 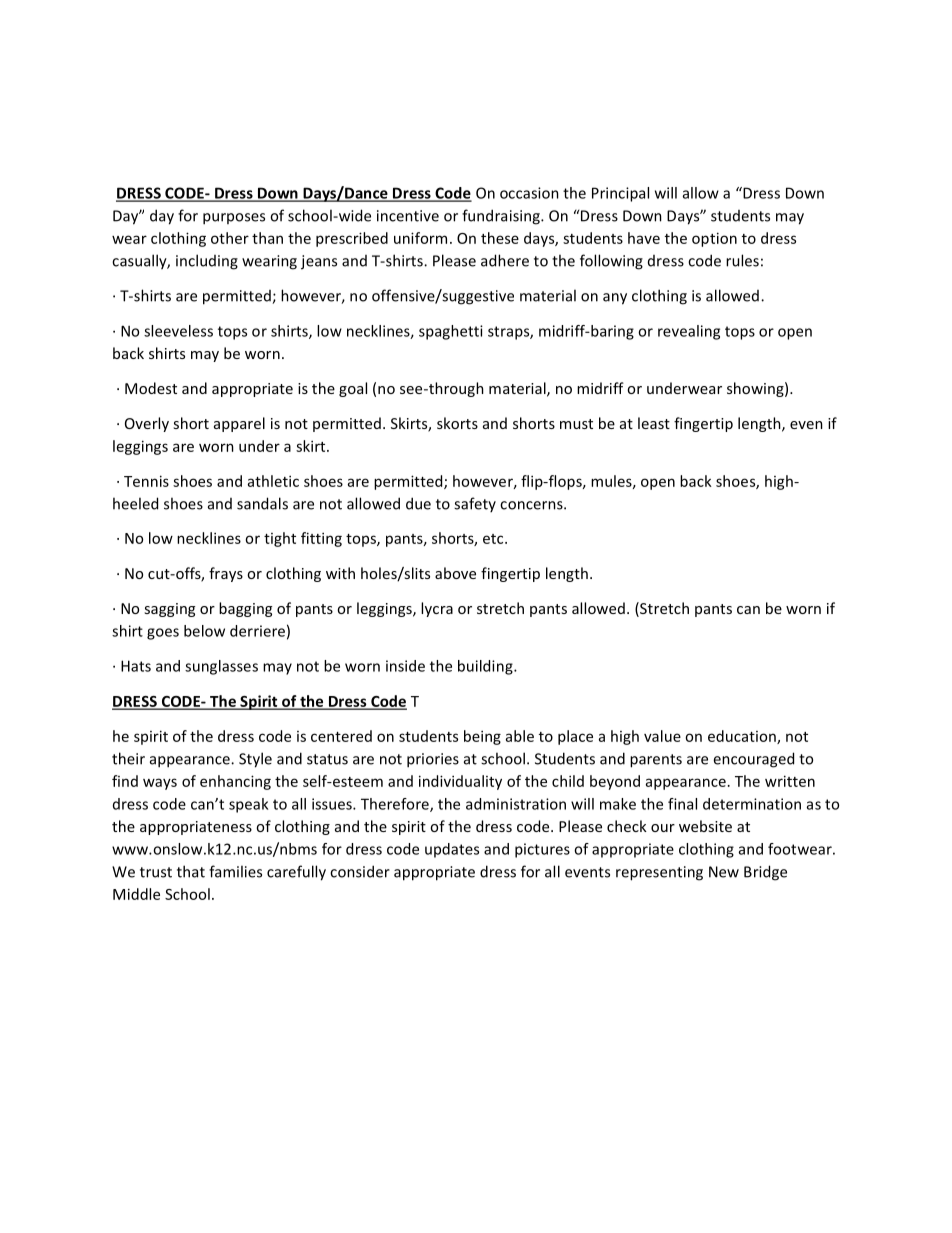 What do you see at coordinates (502, 217) in the screenshot?
I see `fundraising` at bounding box center [502, 217].
